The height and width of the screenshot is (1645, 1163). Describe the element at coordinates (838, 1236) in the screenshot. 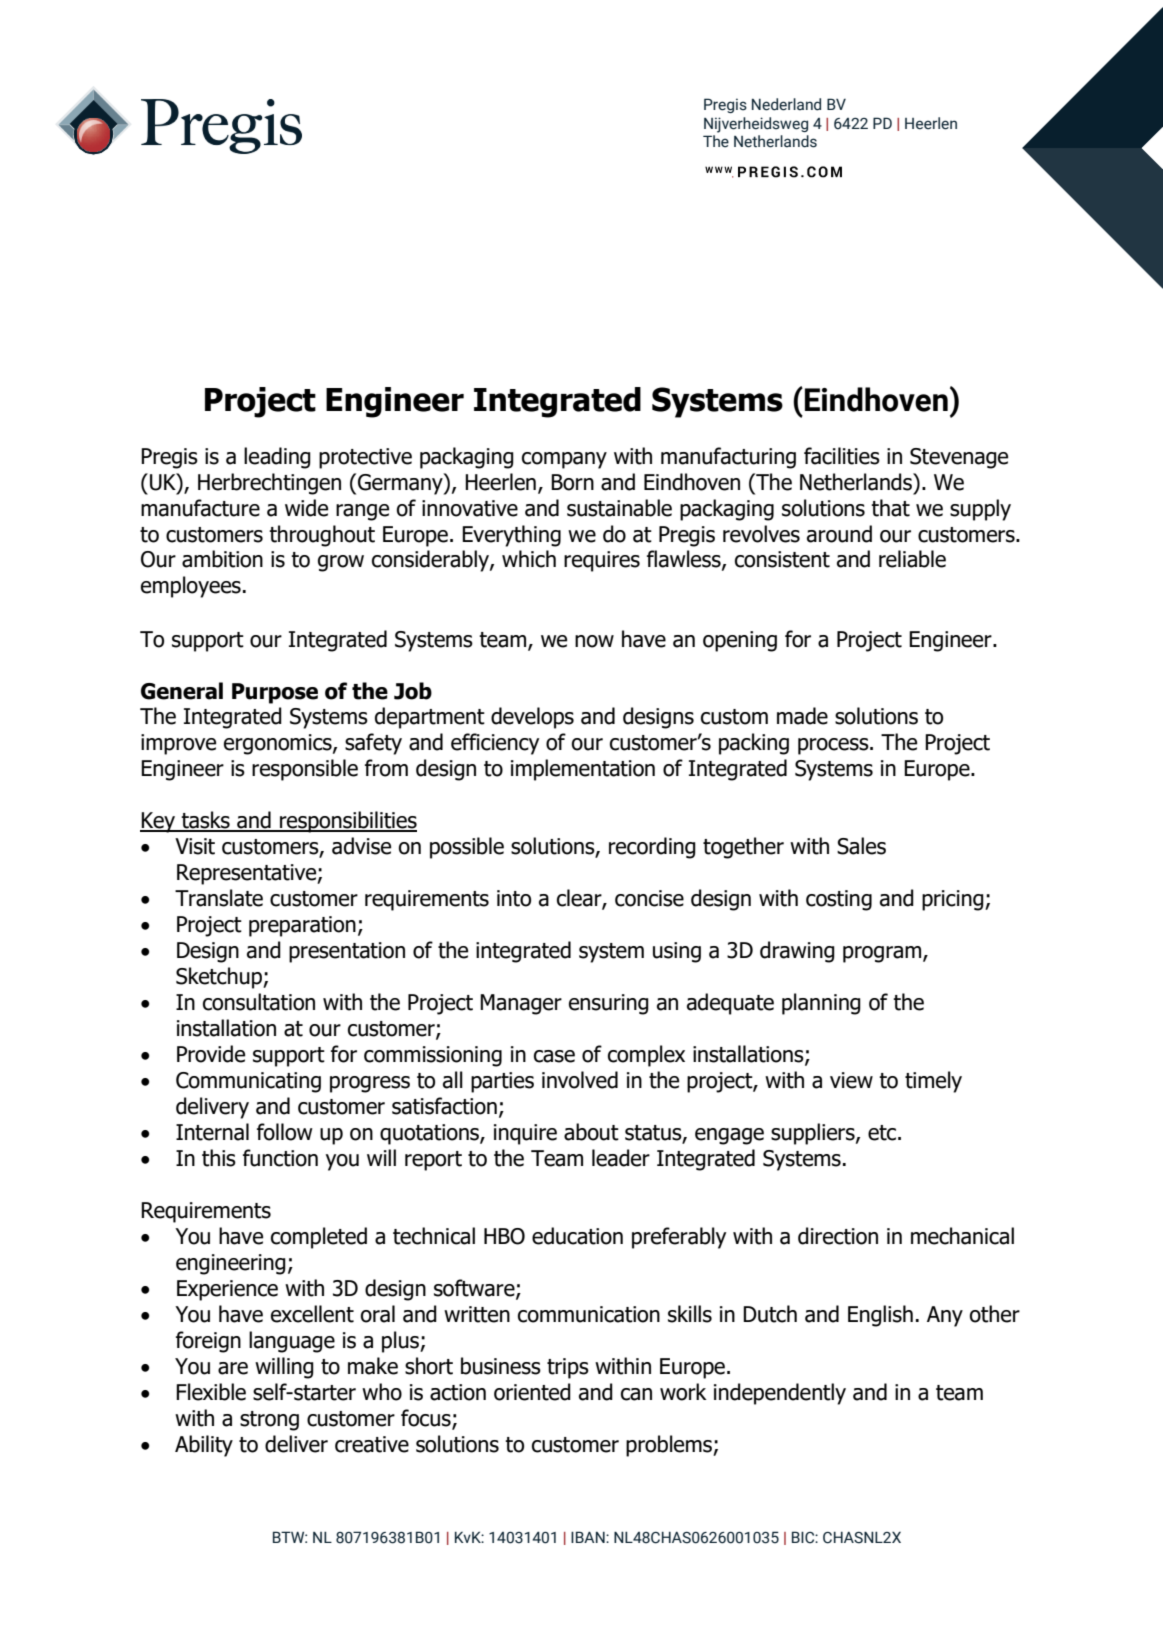

I see `direction` at that location.
